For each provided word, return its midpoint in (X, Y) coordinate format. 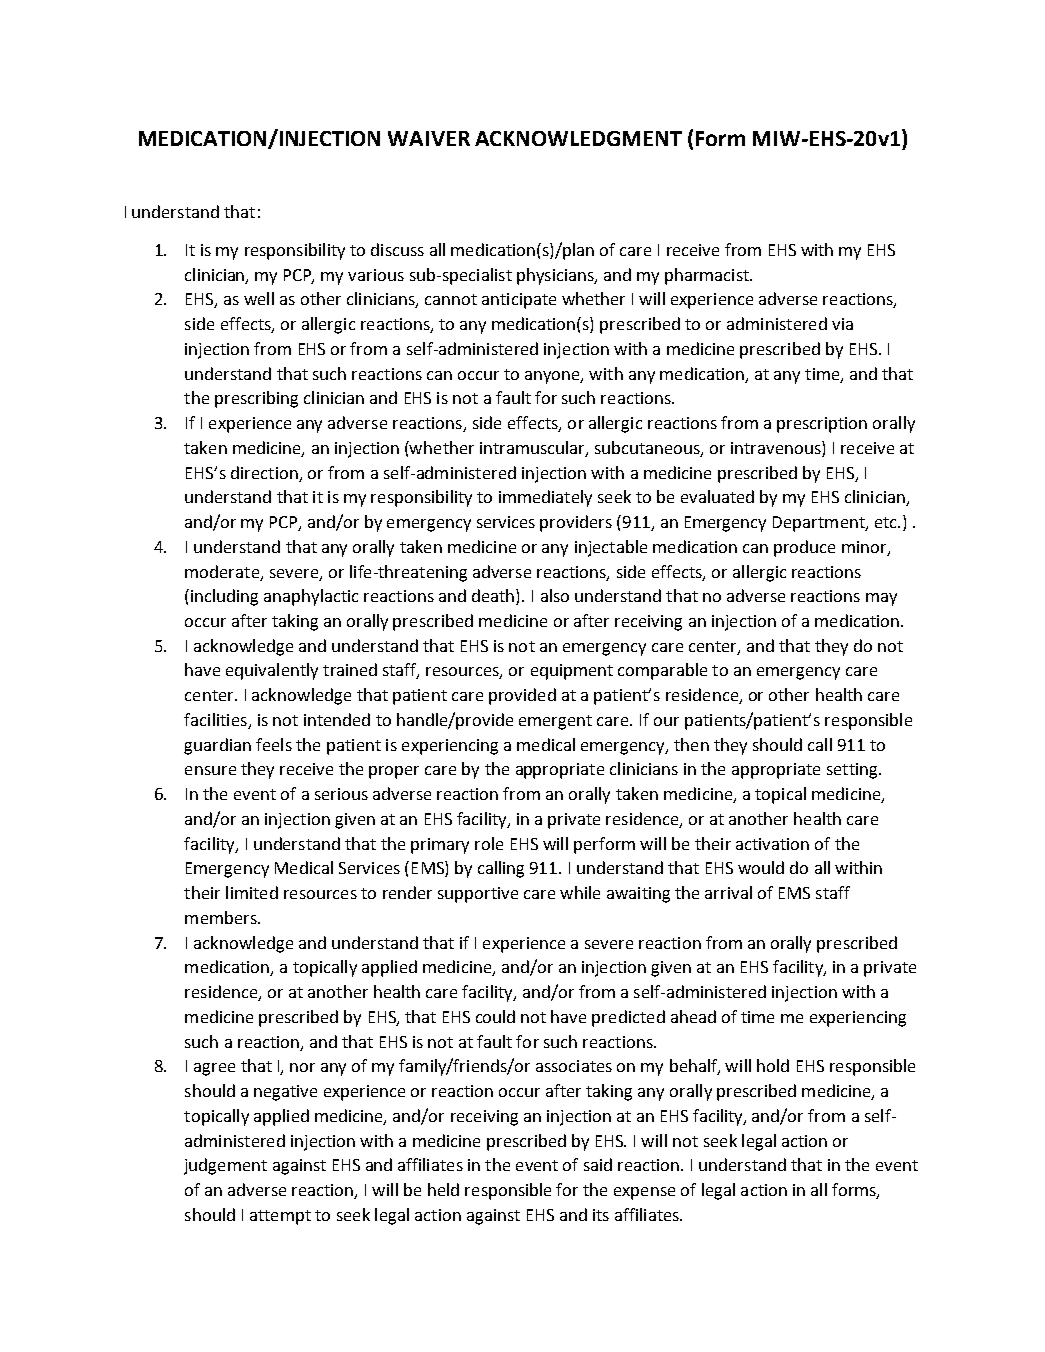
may (881, 599)
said (598, 1164)
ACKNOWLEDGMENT (578, 138)
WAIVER (429, 138)
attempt (280, 1217)
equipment (572, 672)
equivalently (272, 671)
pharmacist (708, 276)
